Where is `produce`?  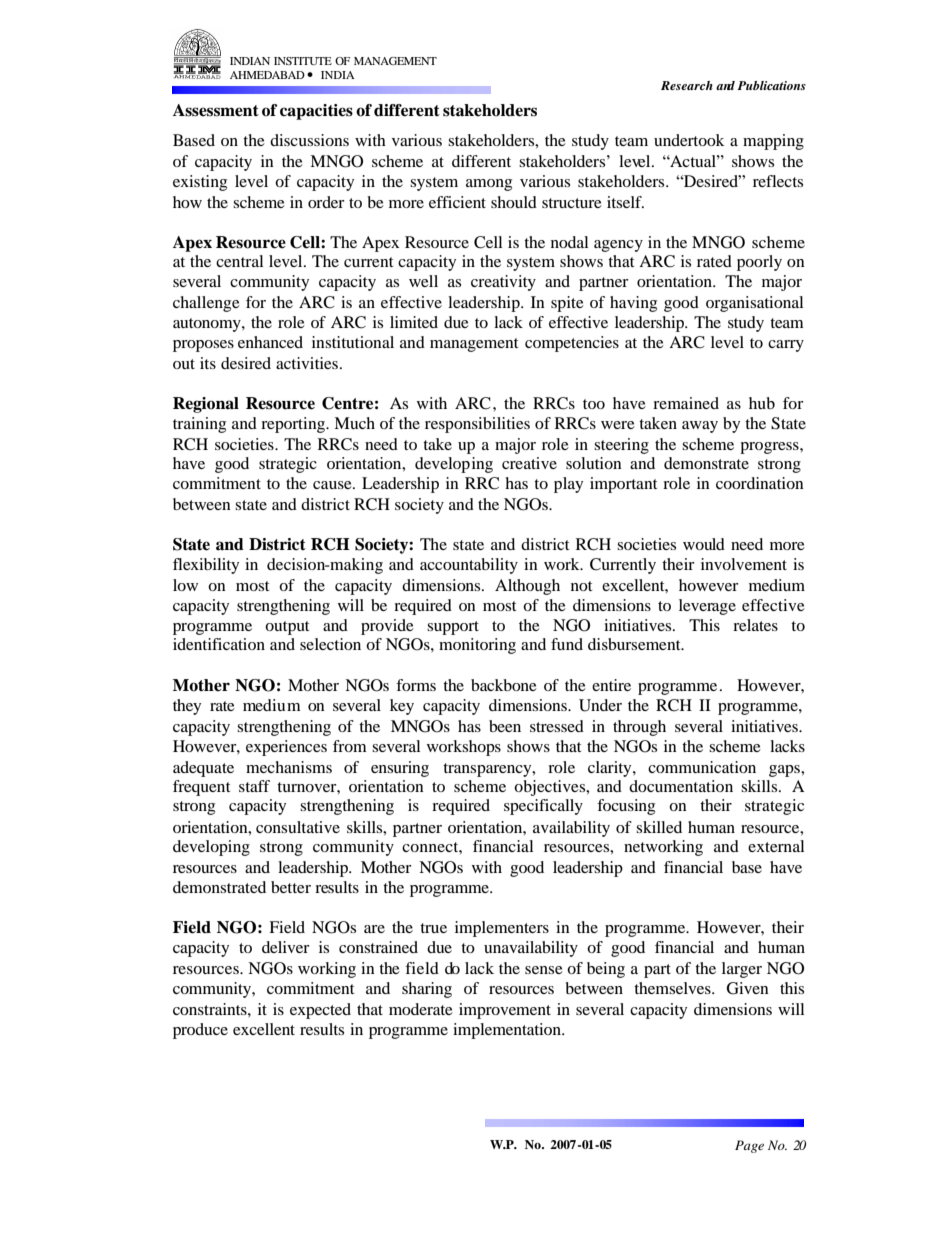
produce is located at coordinates (200, 1031).
